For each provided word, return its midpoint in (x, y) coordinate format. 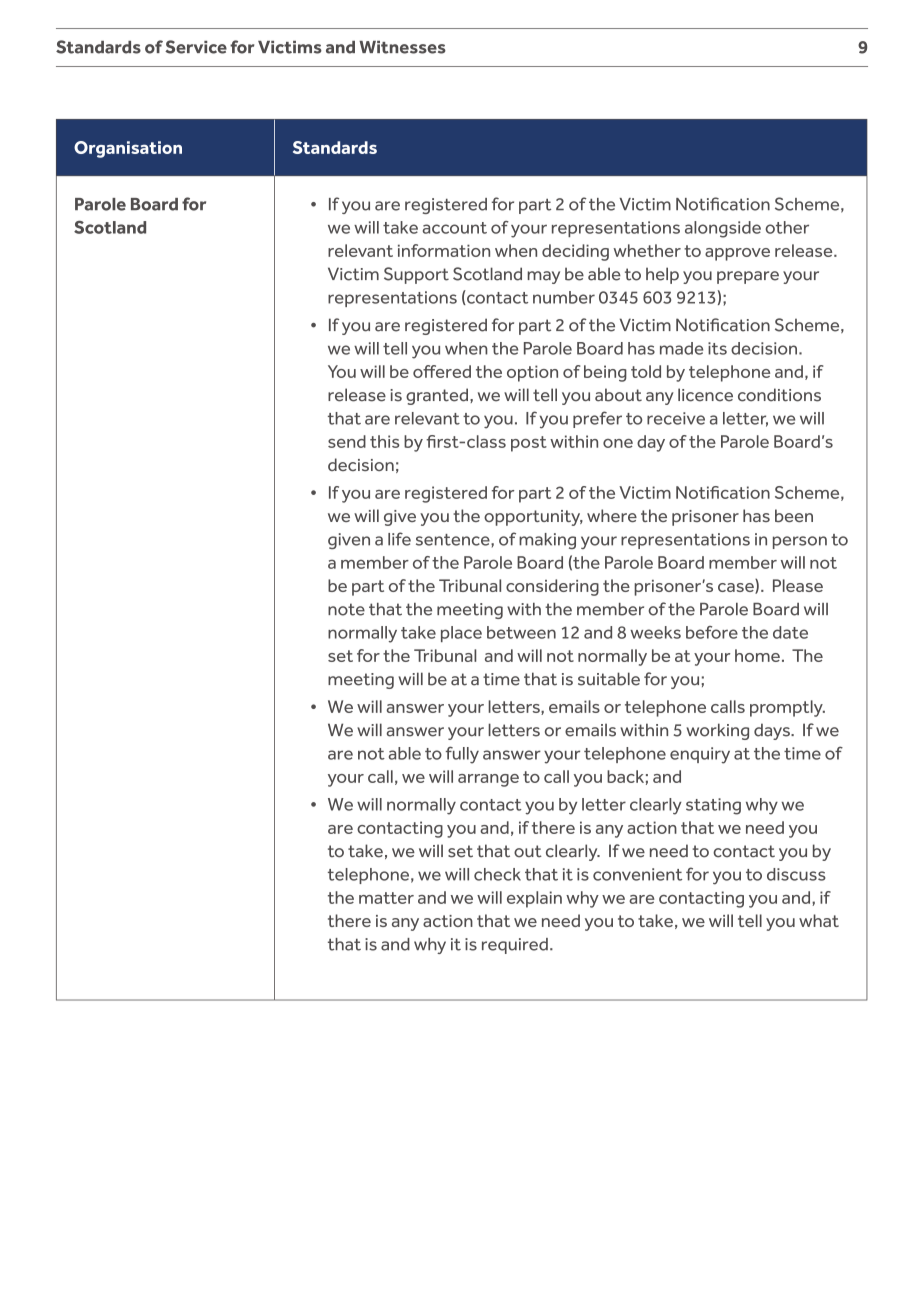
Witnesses (402, 47)
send (347, 441)
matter (386, 898)
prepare (748, 277)
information (444, 250)
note (346, 609)
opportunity (533, 518)
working (717, 731)
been (794, 515)
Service (196, 47)
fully (462, 755)
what (819, 920)
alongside (723, 229)
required (515, 946)
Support (416, 275)
